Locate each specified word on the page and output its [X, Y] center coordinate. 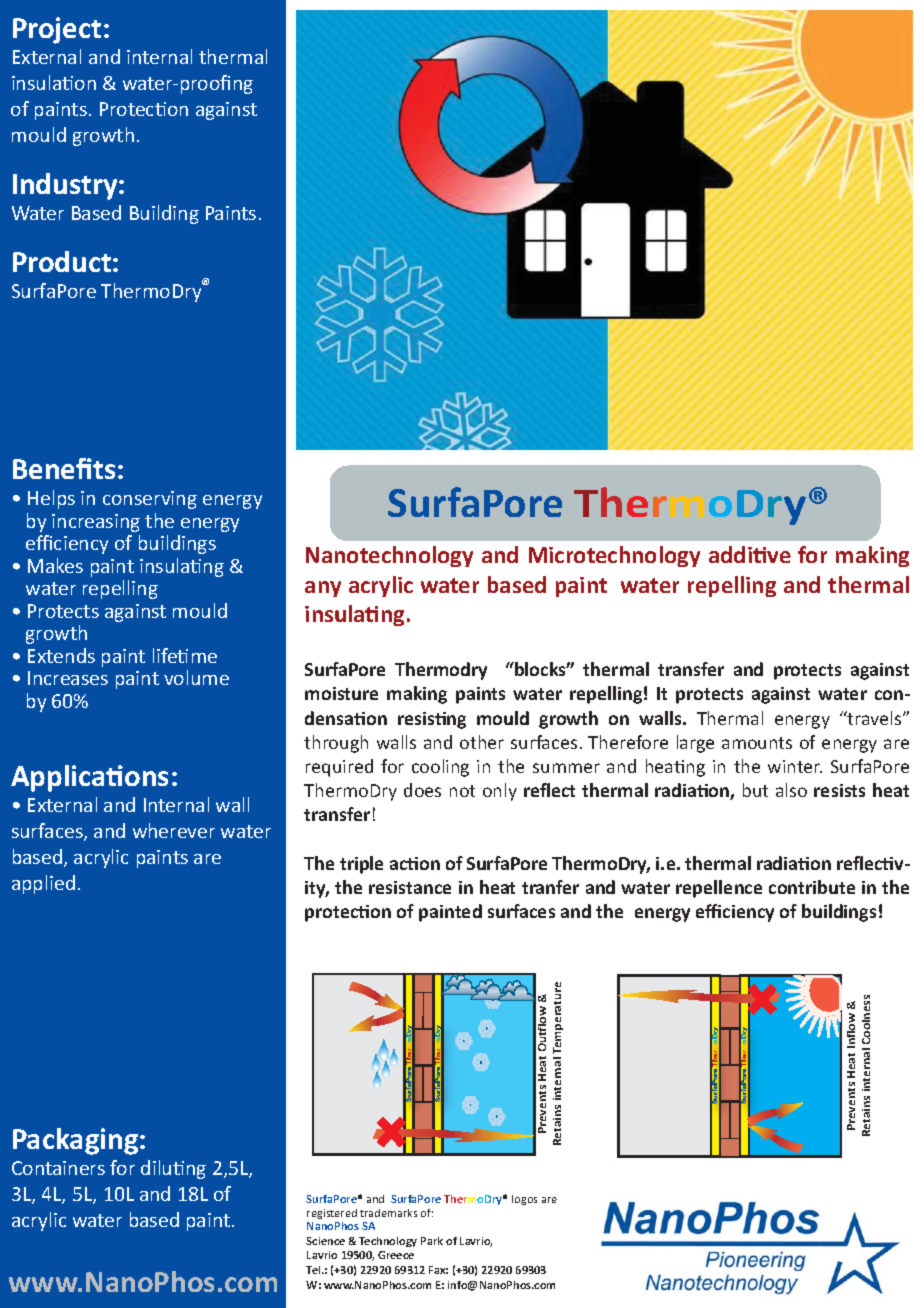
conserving [150, 500]
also [791, 790]
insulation [54, 82]
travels [875, 718]
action [415, 863]
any [323, 589]
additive [750, 554]
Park [432, 1241]
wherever [174, 830]
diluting [173, 1169]
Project [57, 30]
